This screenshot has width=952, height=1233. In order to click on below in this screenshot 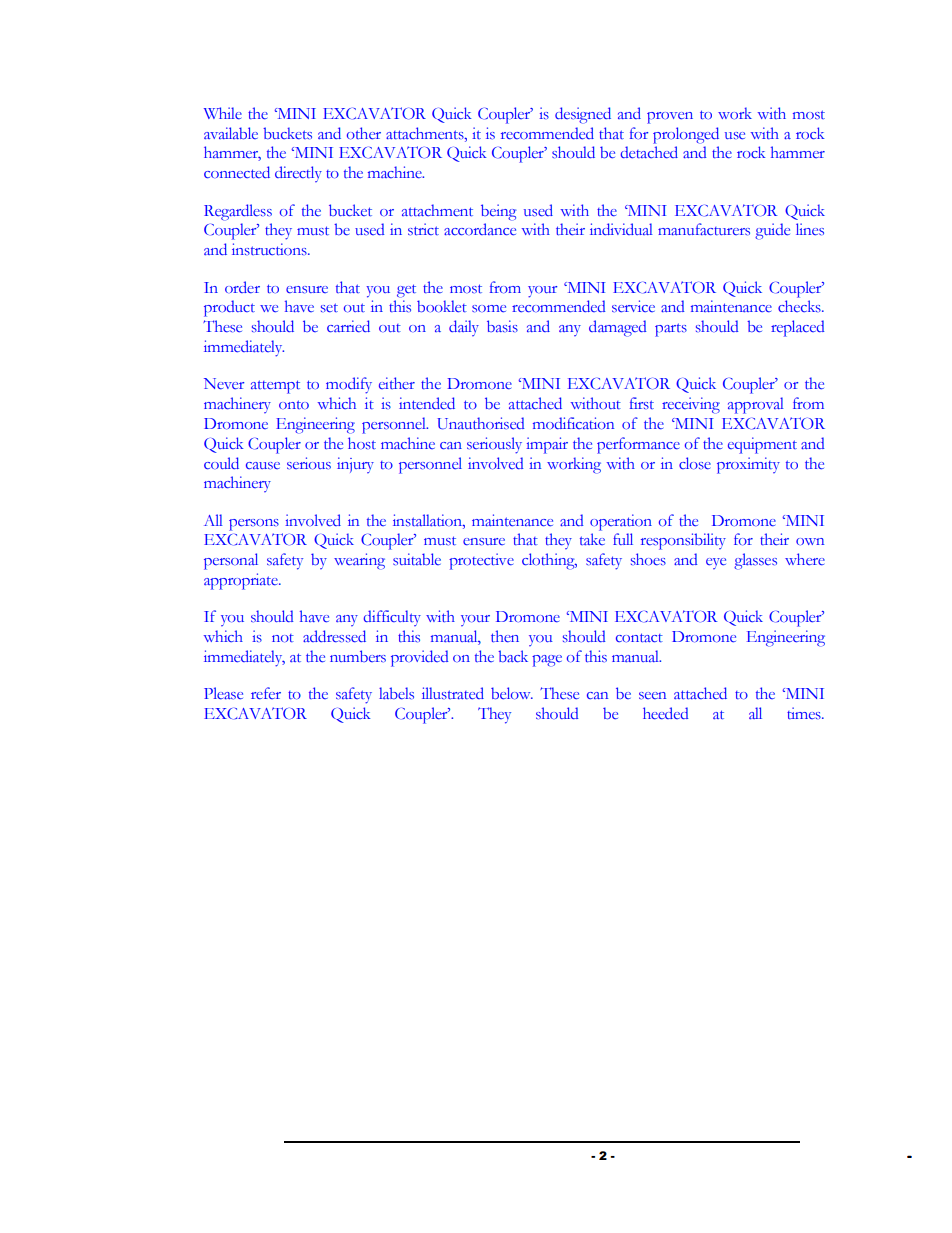, I will do `click(512, 693)`.
